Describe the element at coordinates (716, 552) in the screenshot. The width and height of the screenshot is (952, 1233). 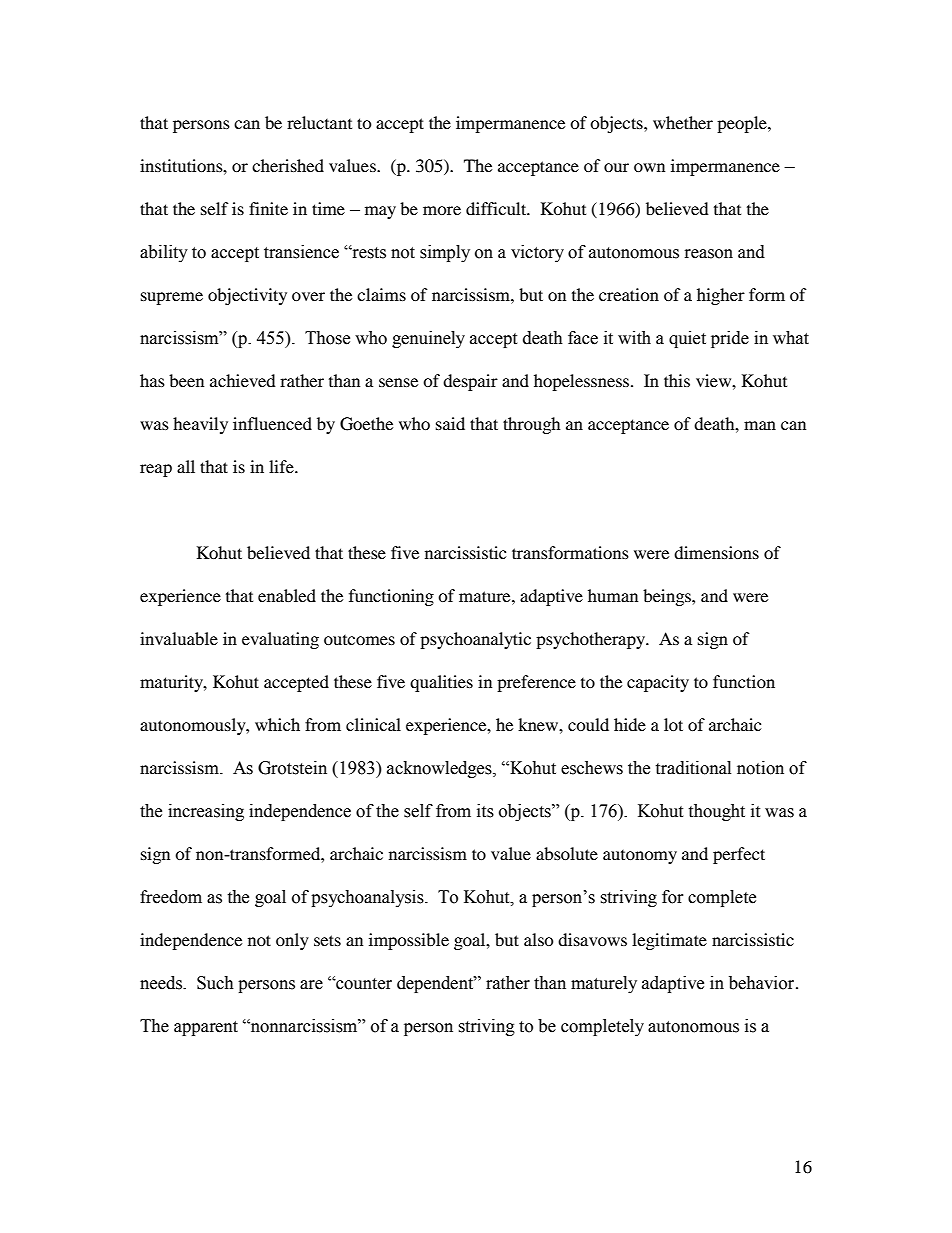
I see `dimensions` at that location.
